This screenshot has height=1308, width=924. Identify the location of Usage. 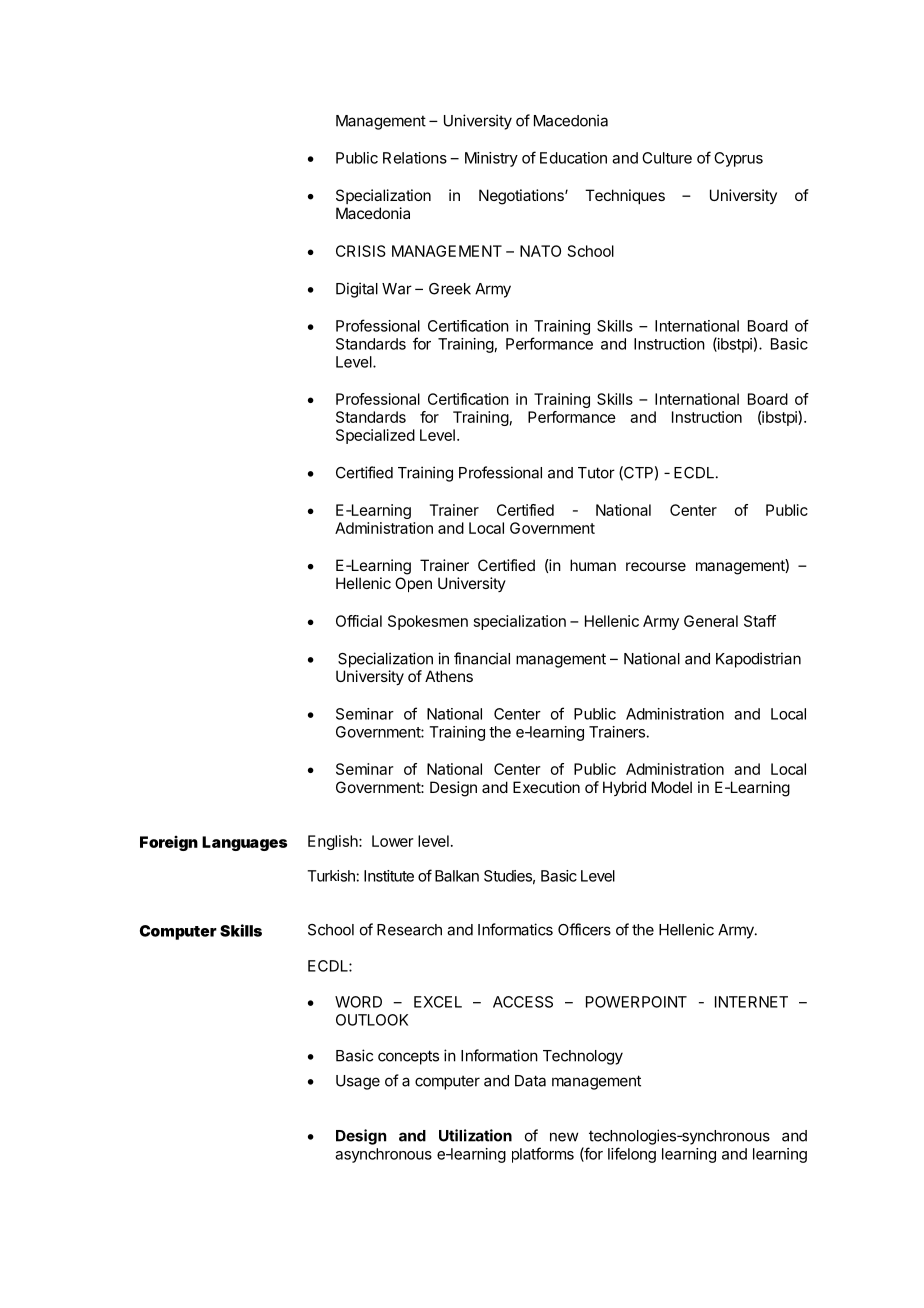
(358, 1082).
